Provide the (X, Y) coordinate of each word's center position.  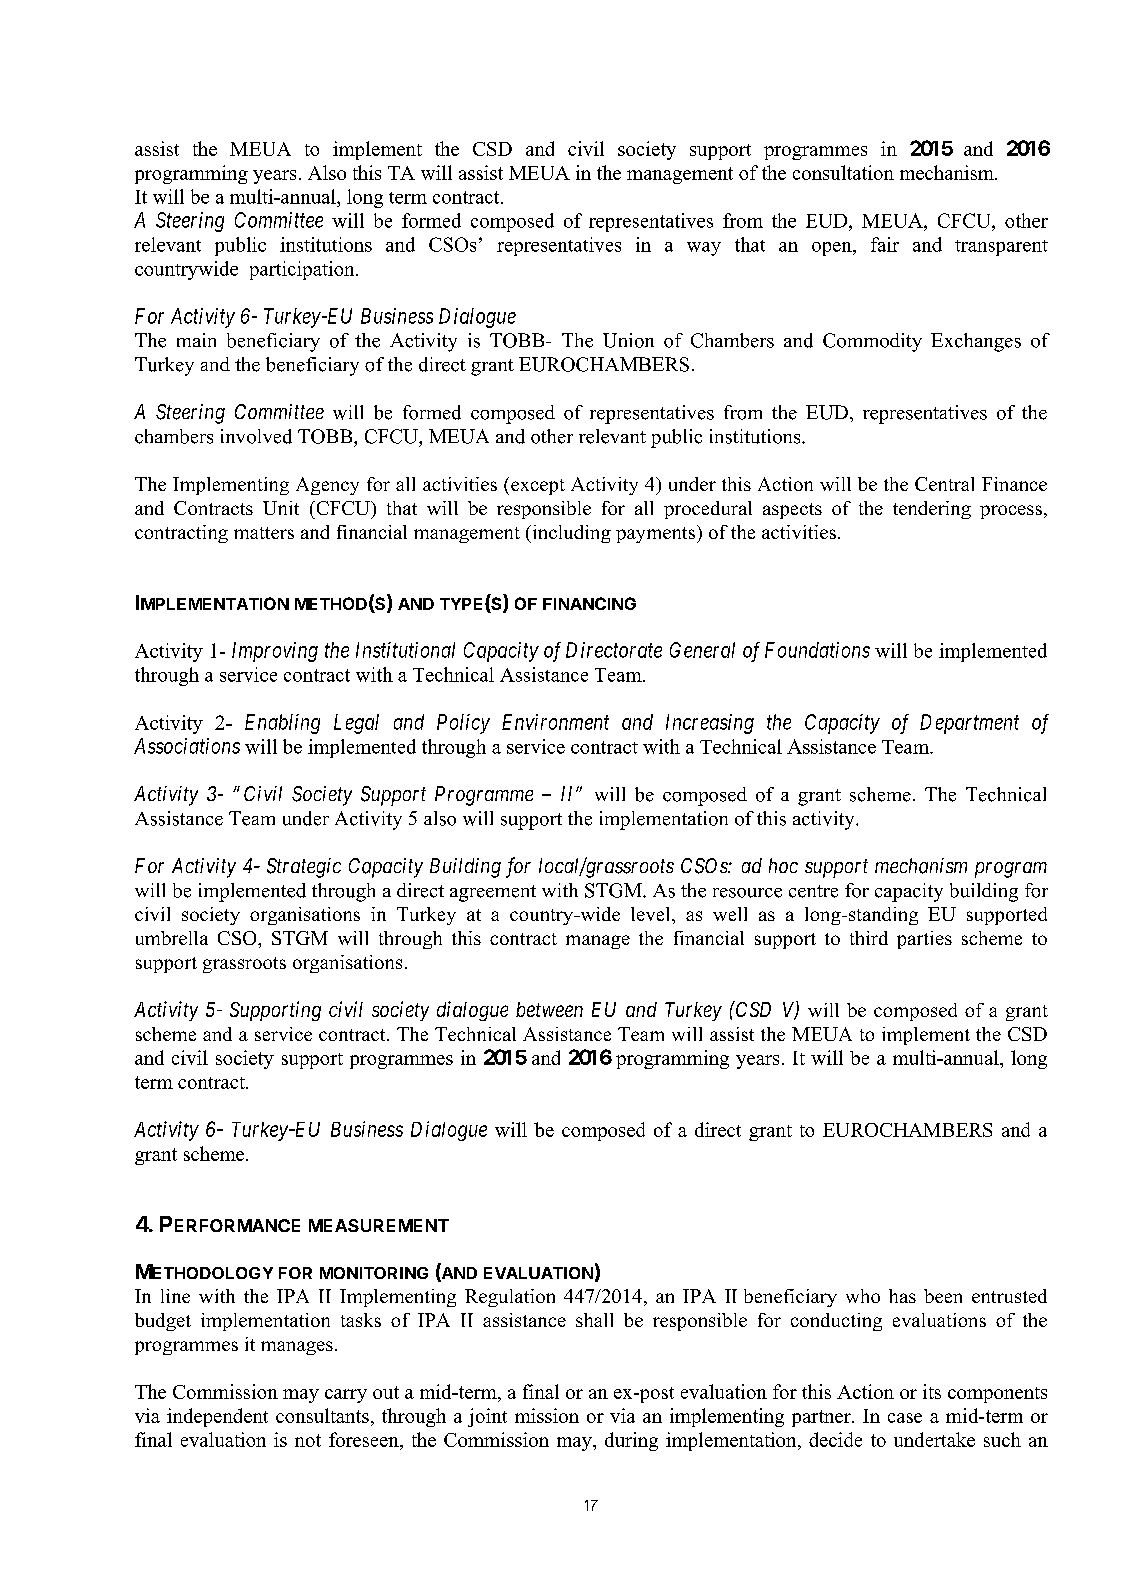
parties (924, 940)
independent (217, 1417)
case (905, 1418)
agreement (493, 893)
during (631, 1441)
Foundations (817, 650)
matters (264, 533)
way (704, 249)
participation (303, 270)
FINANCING (589, 603)
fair (885, 244)
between (549, 1009)
